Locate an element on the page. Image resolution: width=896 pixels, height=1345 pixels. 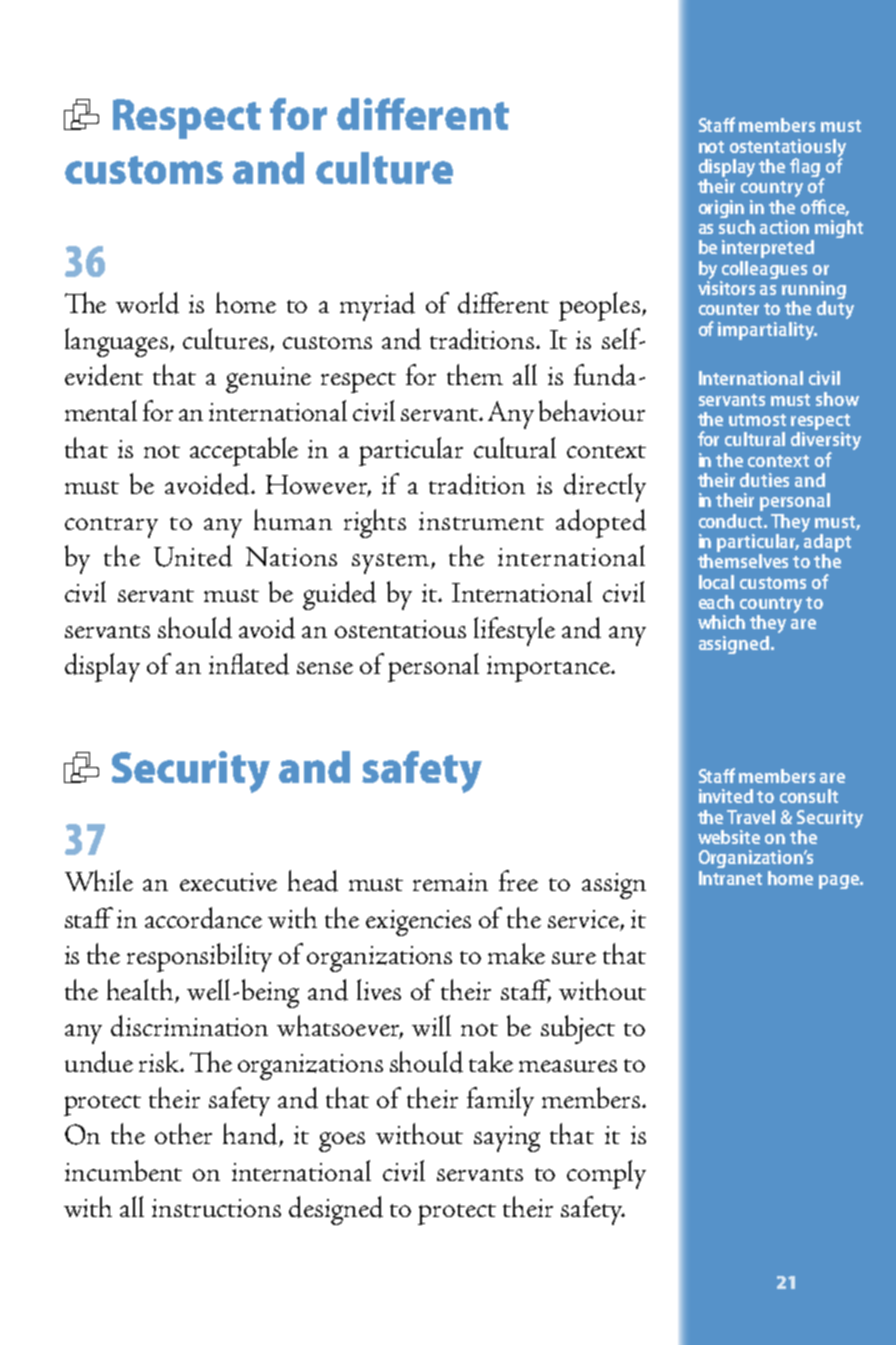
instructions is located at coordinates (216, 1208).
